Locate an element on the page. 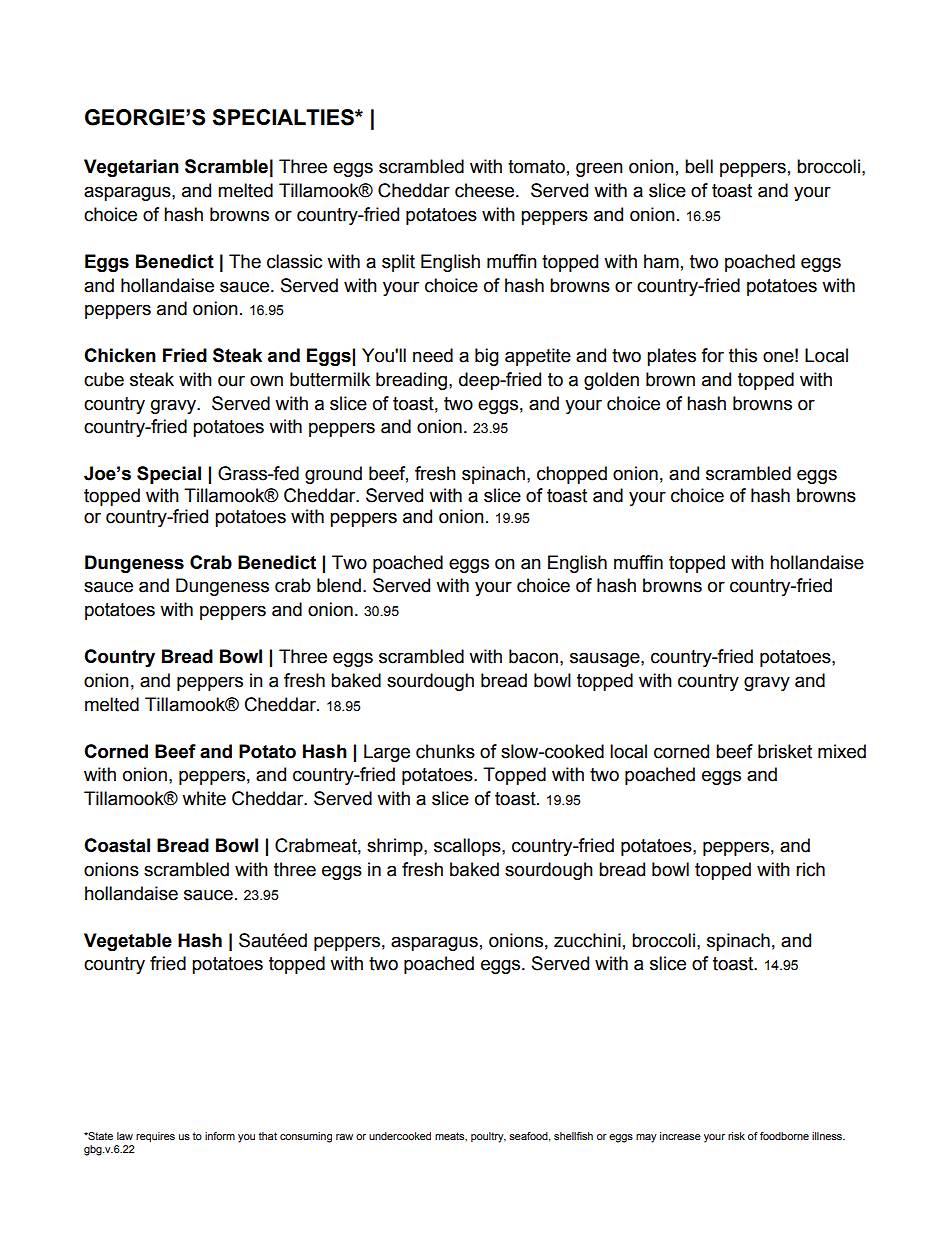 Image resolution: width=952 pixels, height=1233 pixels. white is located at coordinates (204, 798).
